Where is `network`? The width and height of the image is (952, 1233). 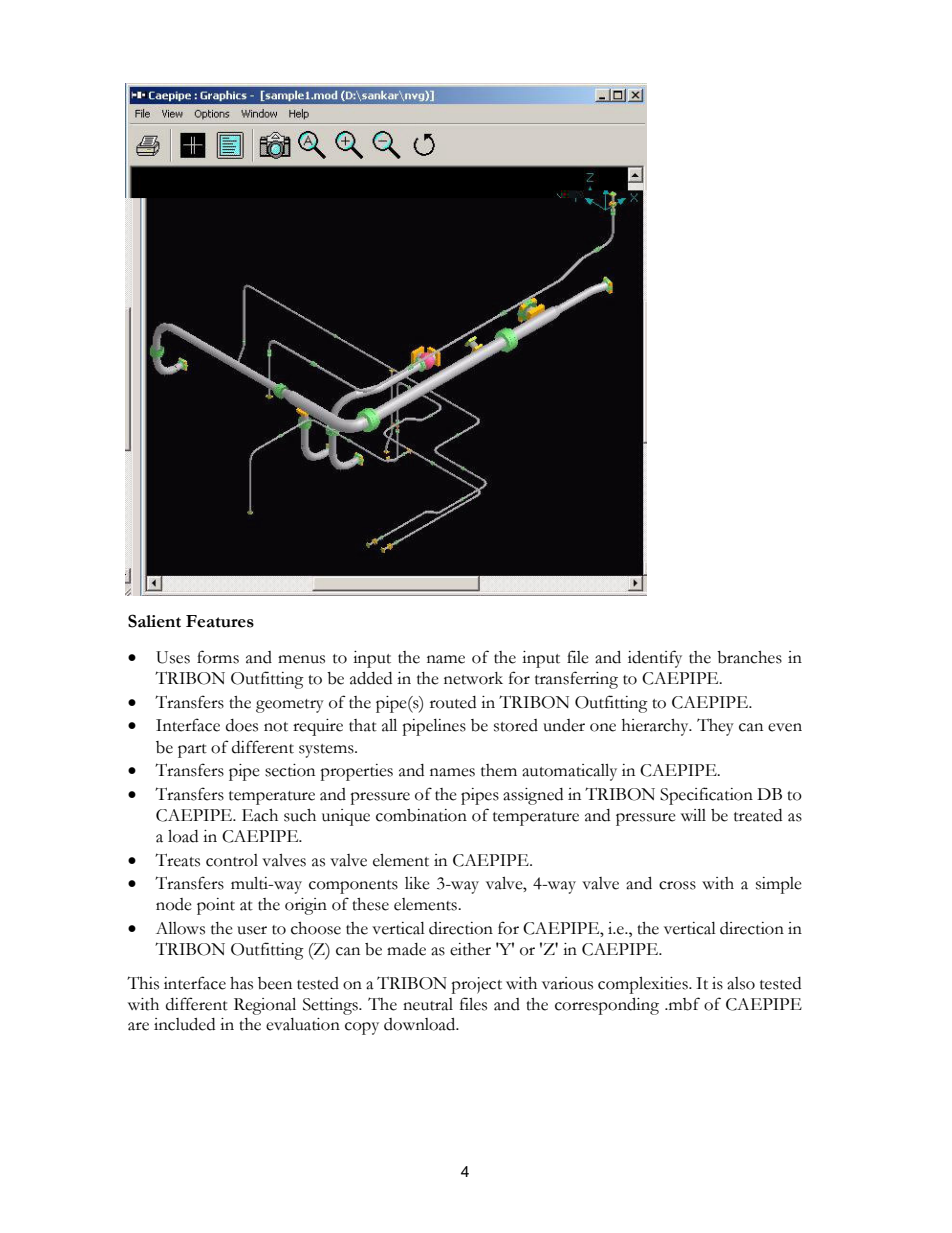 network is located at coordinates (473, 678).
